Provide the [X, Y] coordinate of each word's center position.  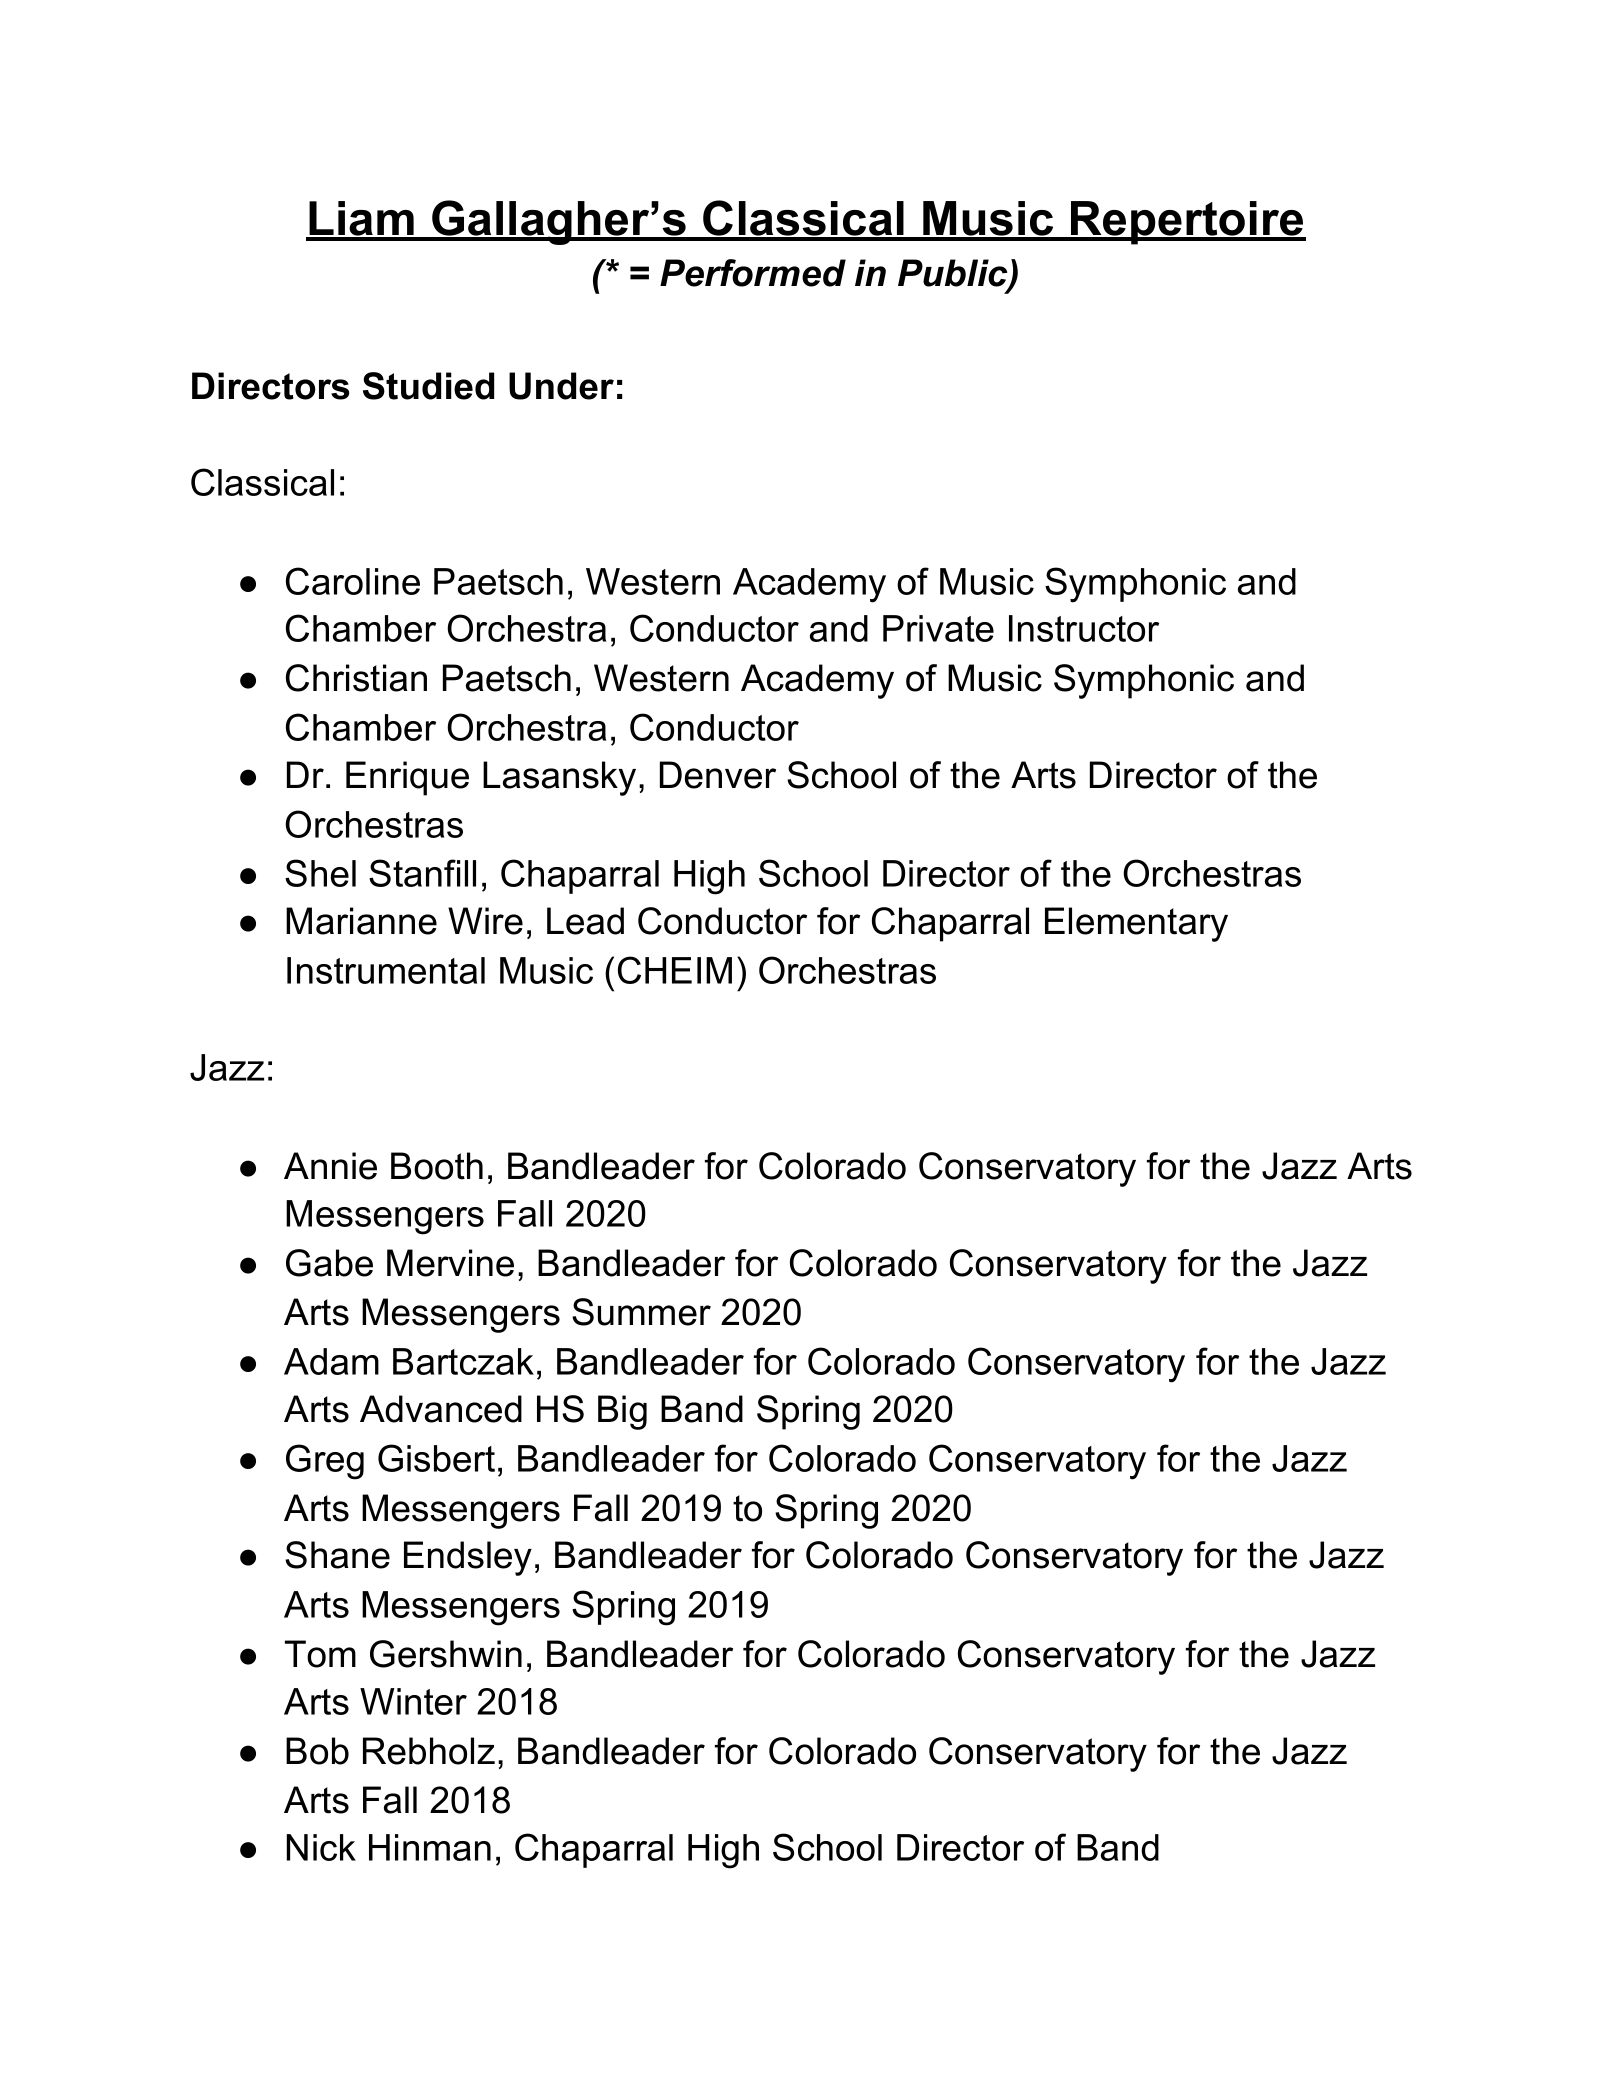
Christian [356, 678]
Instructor [1084, 628]
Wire [485, 921]
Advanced [441, 1409]
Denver [718, 775]
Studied [428, 386]
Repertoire [1186, 223]
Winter [413, 1701]
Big [622, 1412]
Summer [641, 1312]
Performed [753, 273]
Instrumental [386, 970]
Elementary [1136, 924]
